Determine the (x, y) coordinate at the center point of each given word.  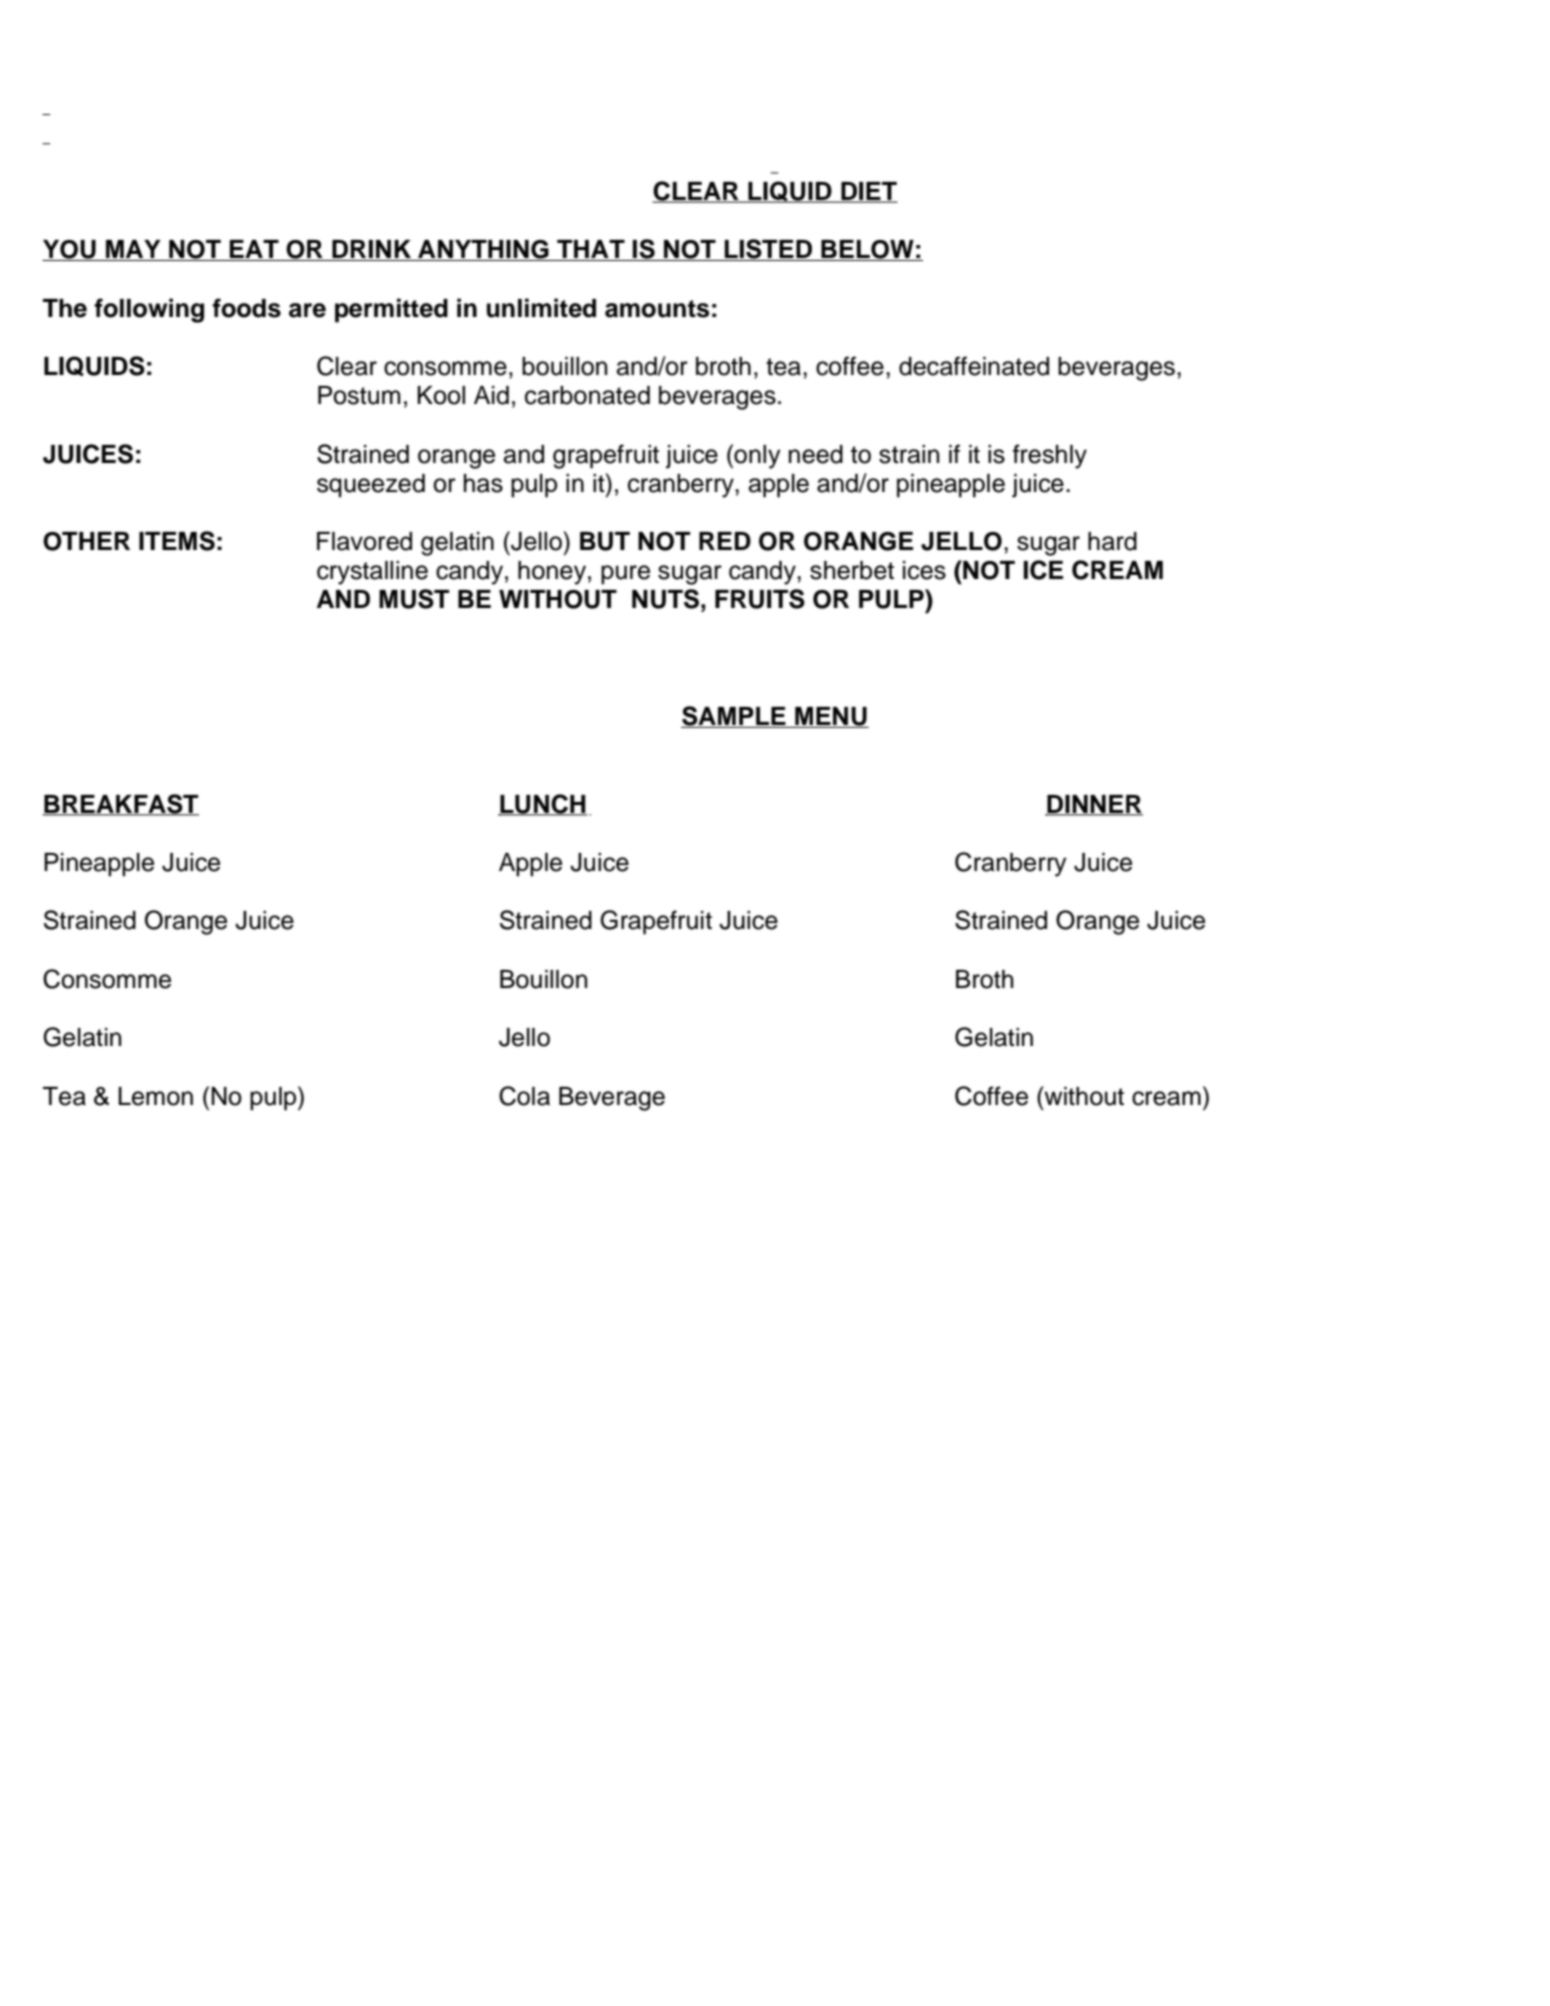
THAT (591, 250)
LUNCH (543, 805)
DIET (868, 192)
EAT (254, 250)
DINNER (1094, 805)
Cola (524, 1096)
